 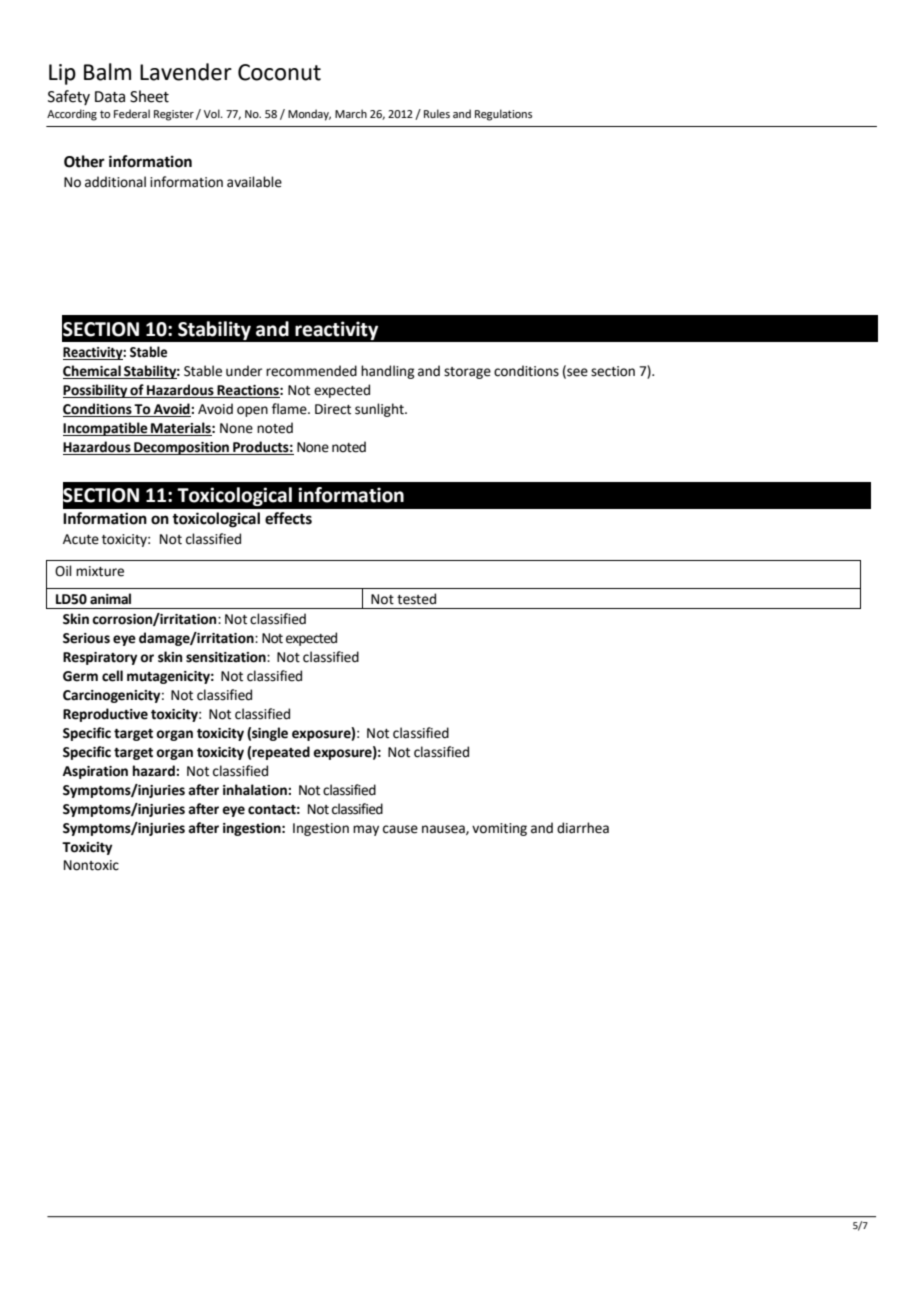 I want to click on vomiting, so click(x=499, y=829).
